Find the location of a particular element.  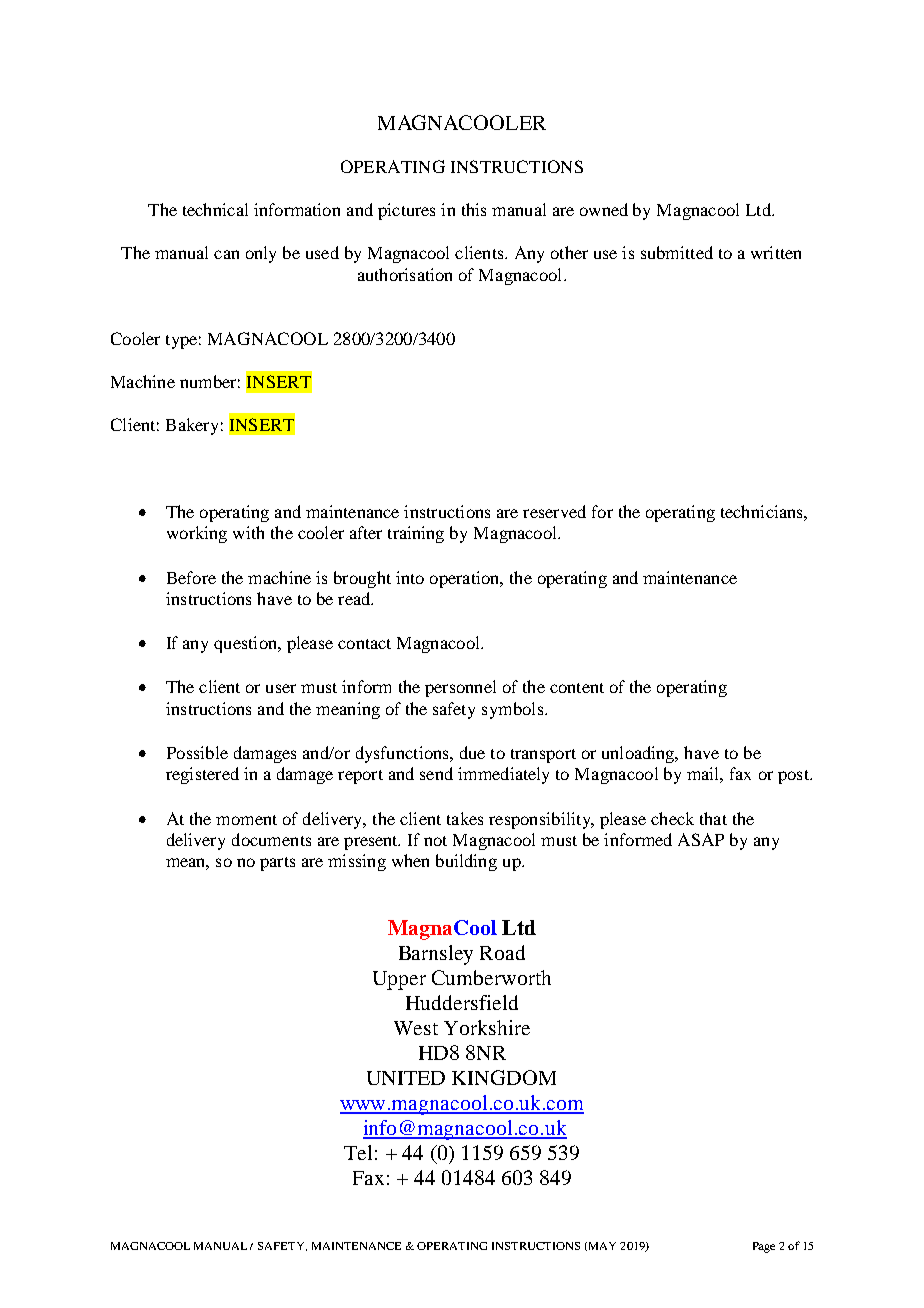

parts is located at coordinates (277, 864).
